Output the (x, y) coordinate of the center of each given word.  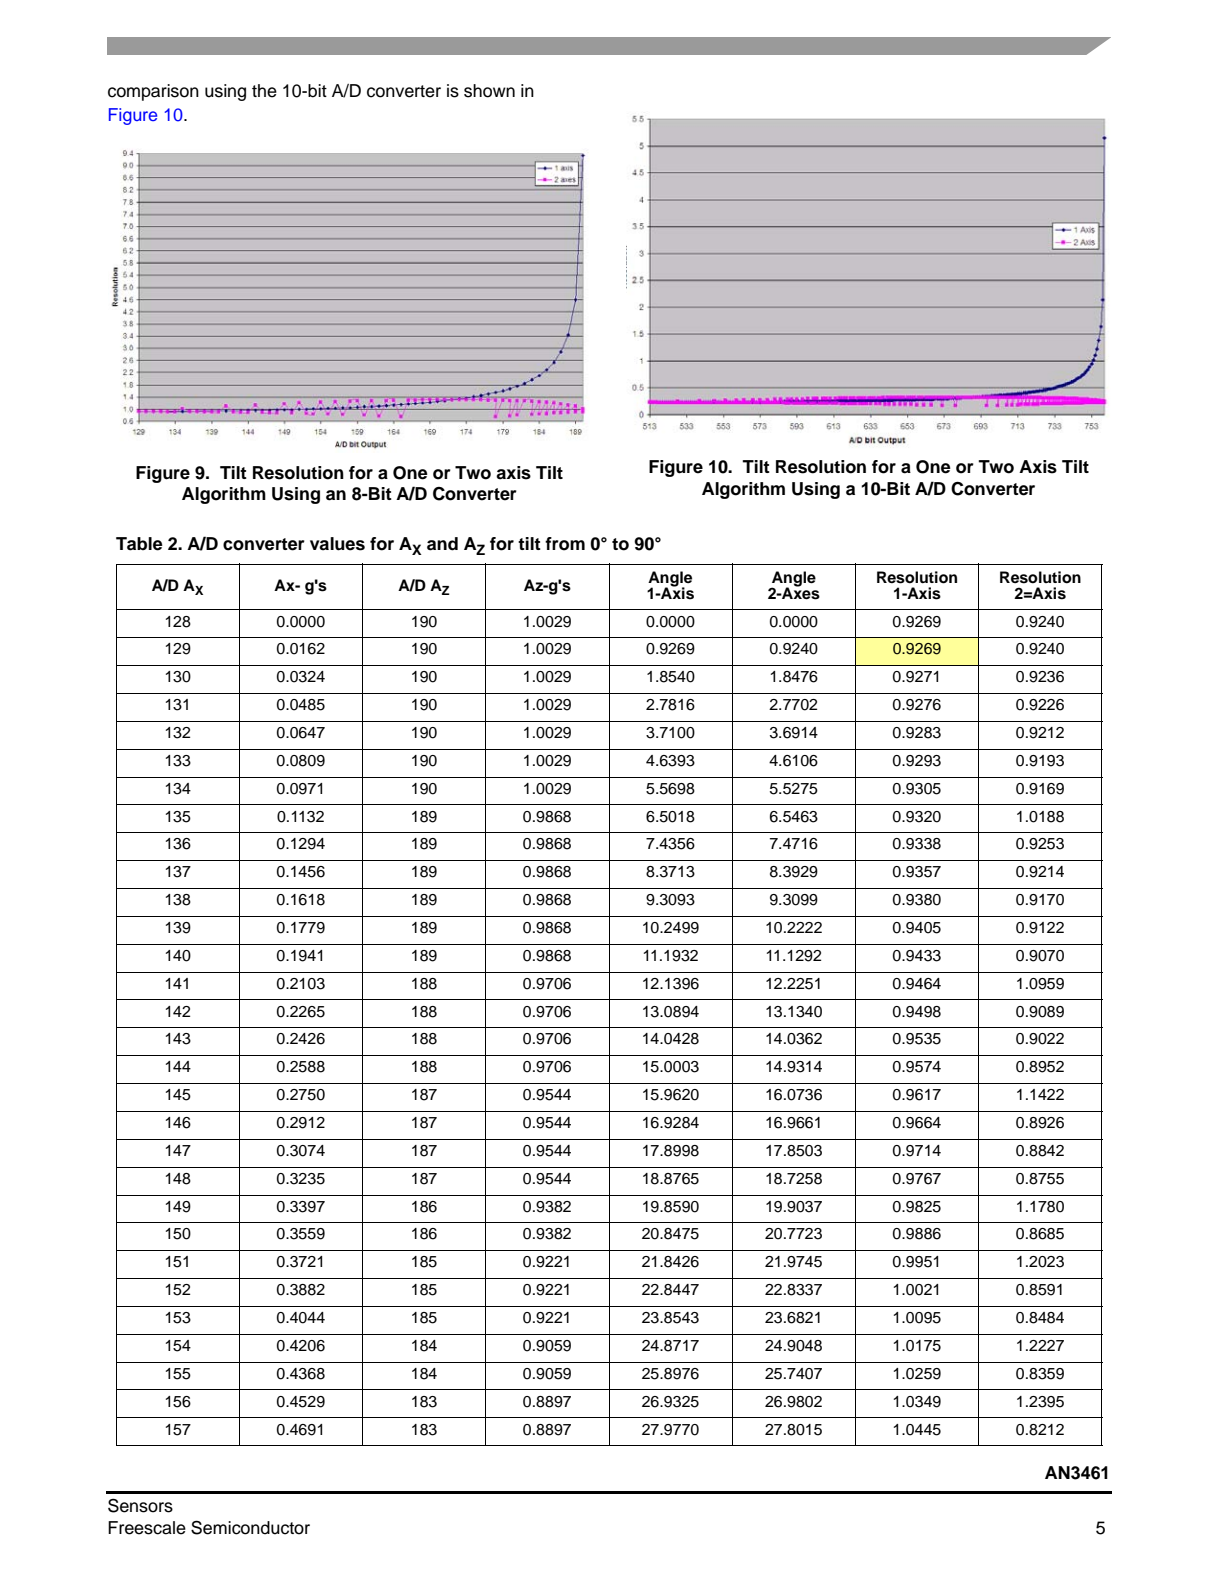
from (565, 544)
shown (489, 91)
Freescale (147, 1528)
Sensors (140, 1505)
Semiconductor (250, 1527)
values (337, 544)
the (264, 91)
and (442, 544)
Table (139, 544)
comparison (153, 92)
